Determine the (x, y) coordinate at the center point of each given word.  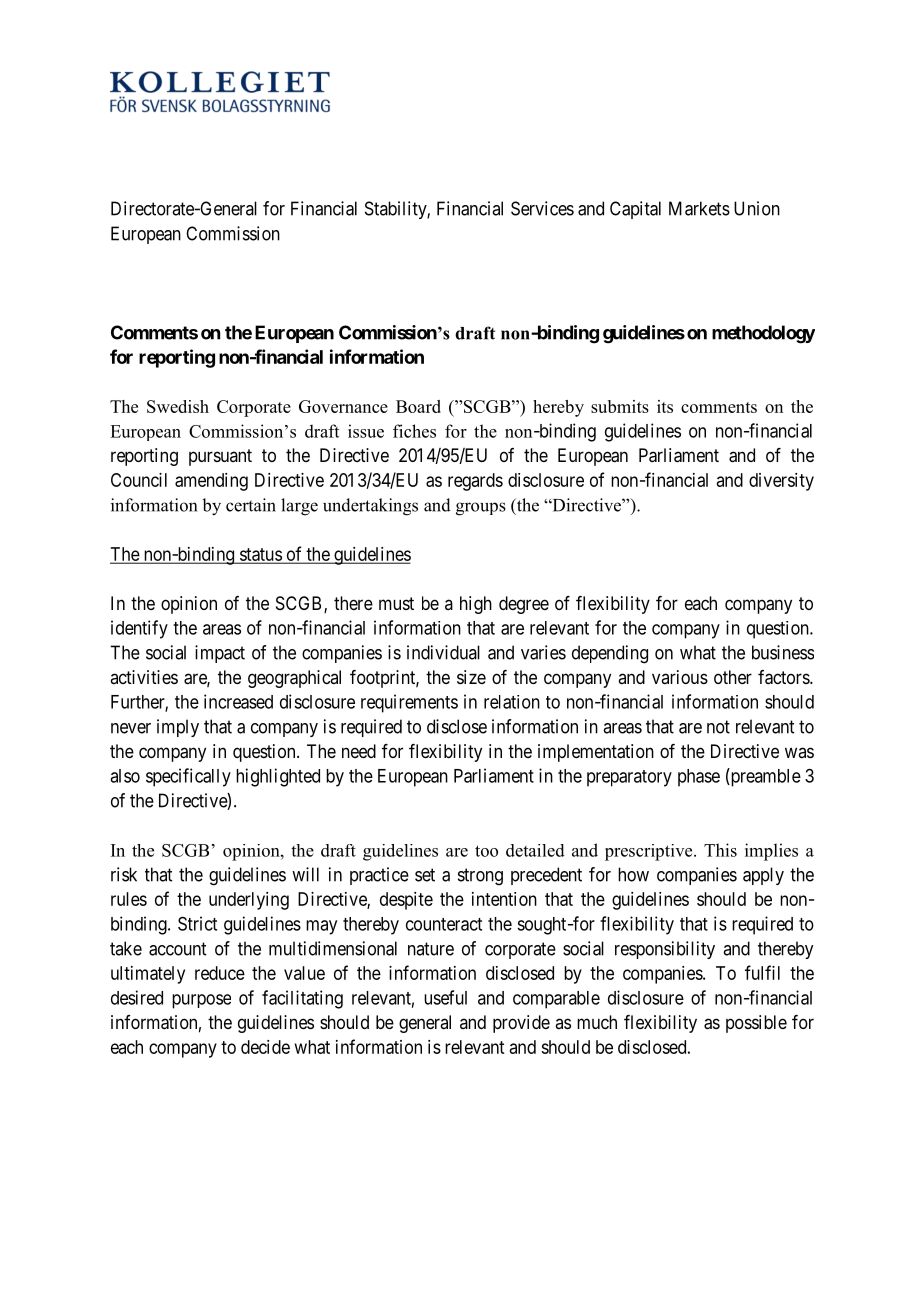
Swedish (178, 406)
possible (756, 1024)
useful (445, 997)
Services (542, 208)
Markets (699, 208)
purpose (201, 1001)
